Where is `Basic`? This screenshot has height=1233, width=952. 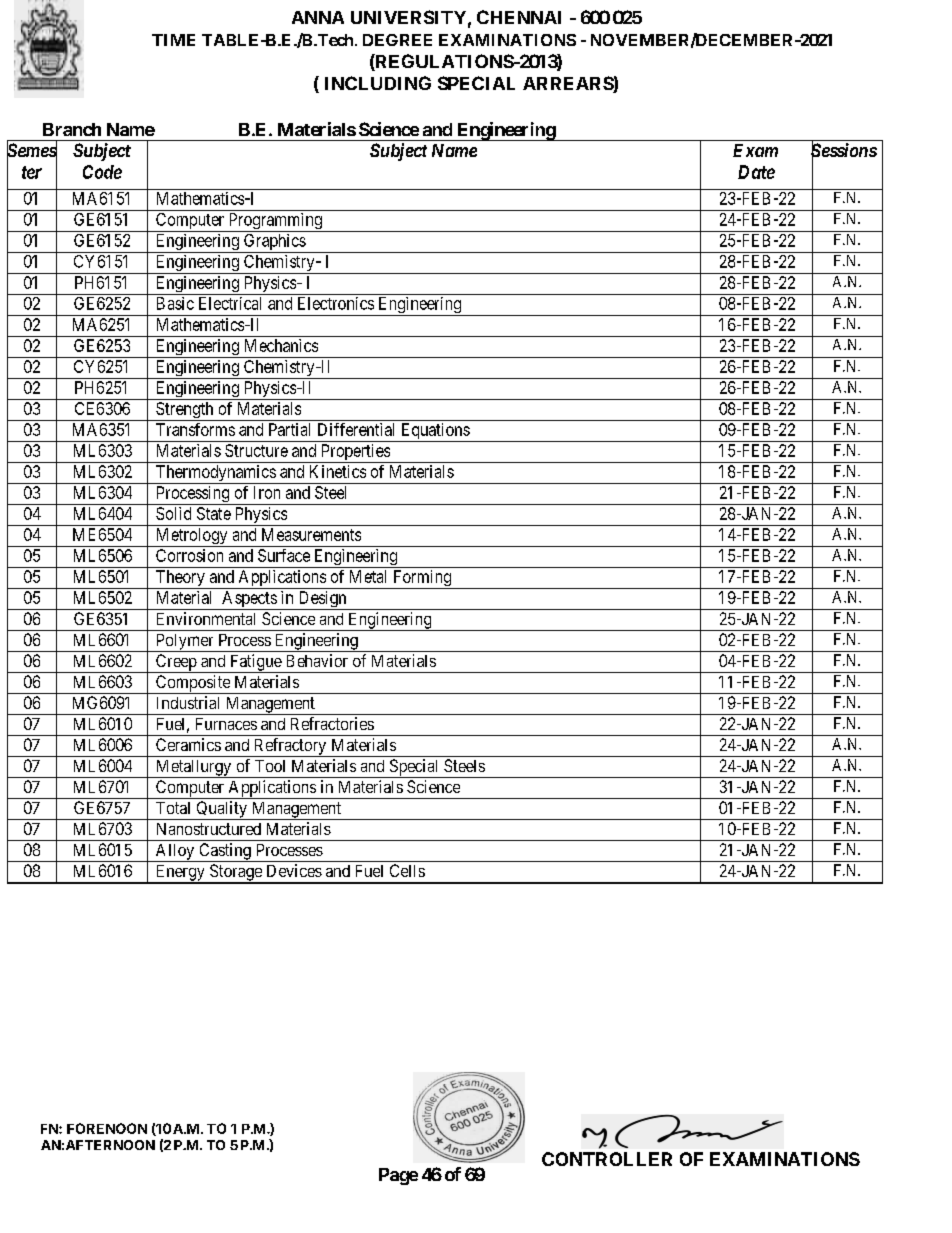 Basic is located at coordinates (175, 303).
